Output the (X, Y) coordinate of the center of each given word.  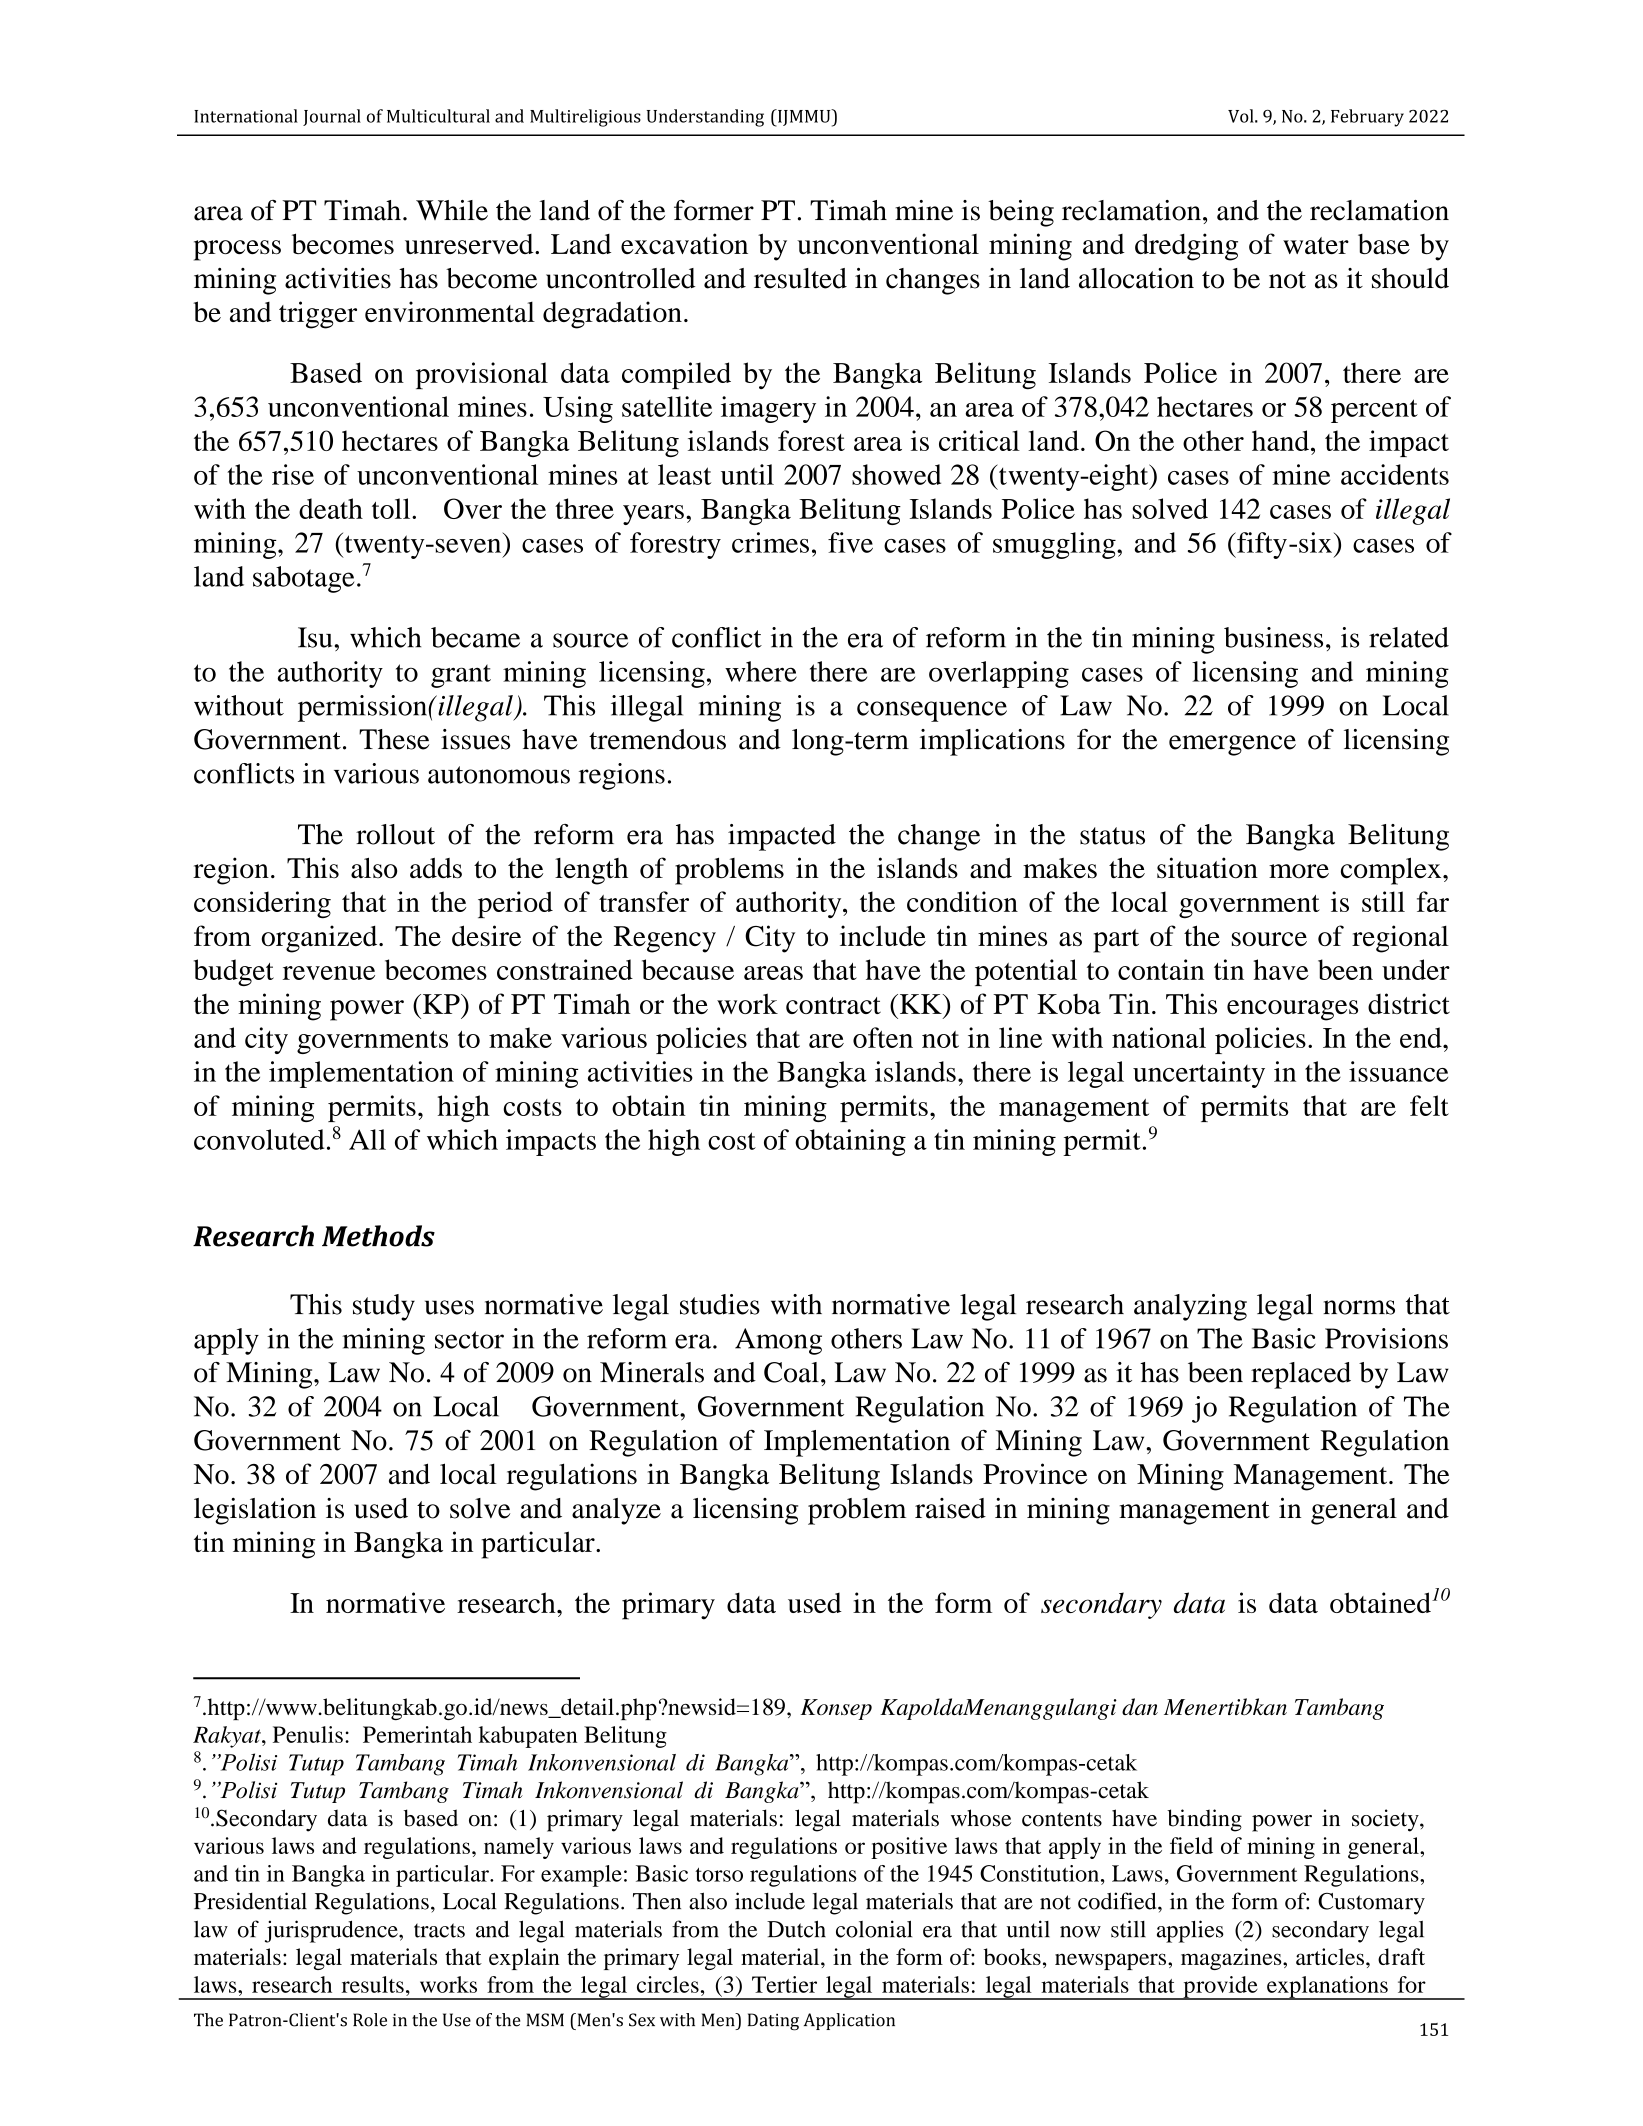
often (883, 1037)
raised (950, 1508)
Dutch (796, 1929)
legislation (255, 1511)
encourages (1292, 1010)
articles (1330, 1956)
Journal (332, 117)
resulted (800, 278)
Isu (315, 637)
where (761, 671)
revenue (329, 973)
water (1316, 245)
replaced (1301, 1375)
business (1273, 637)
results (373, 1984)
